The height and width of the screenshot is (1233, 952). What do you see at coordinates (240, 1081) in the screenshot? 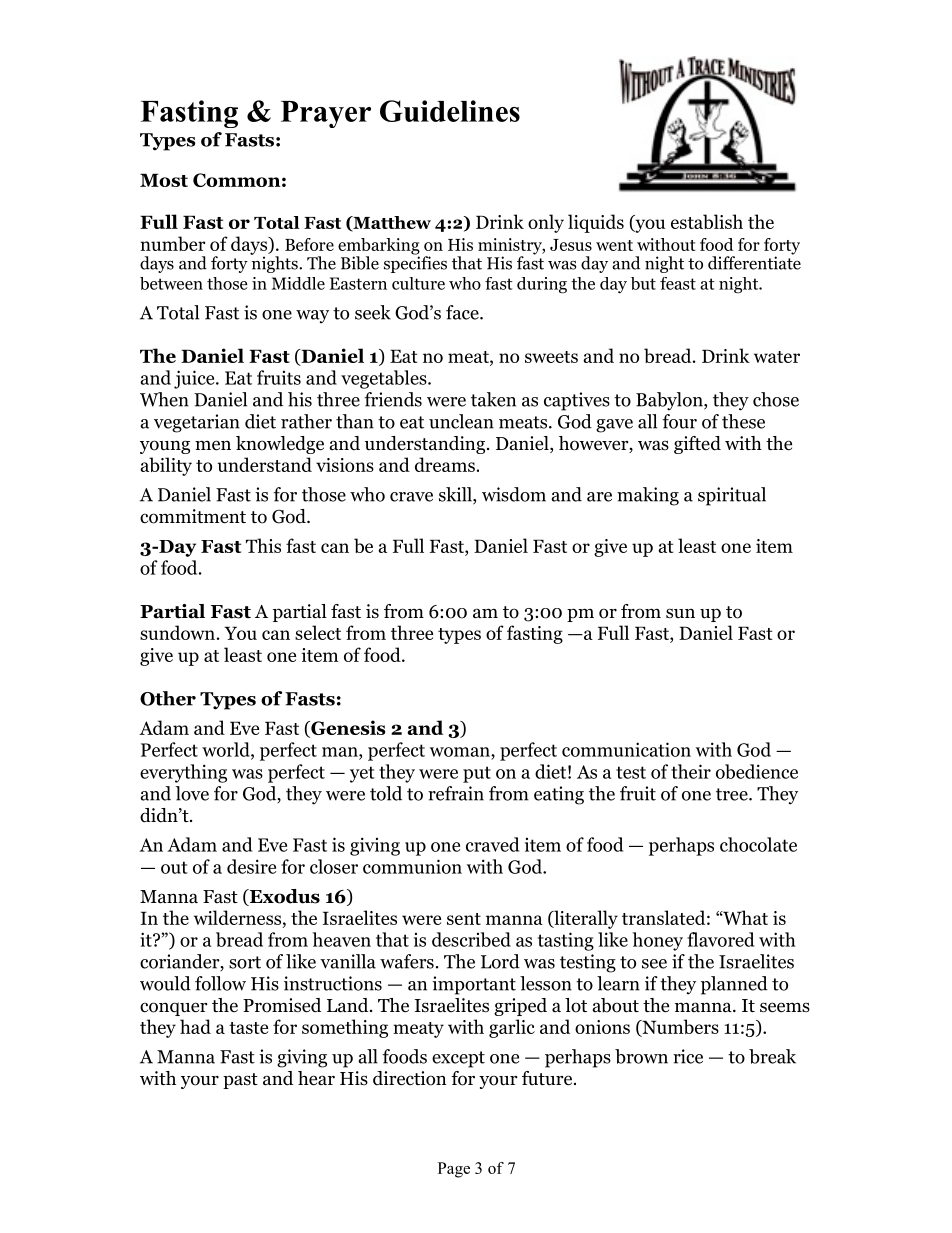
I see `past` at bounding box center [240, 1081].
